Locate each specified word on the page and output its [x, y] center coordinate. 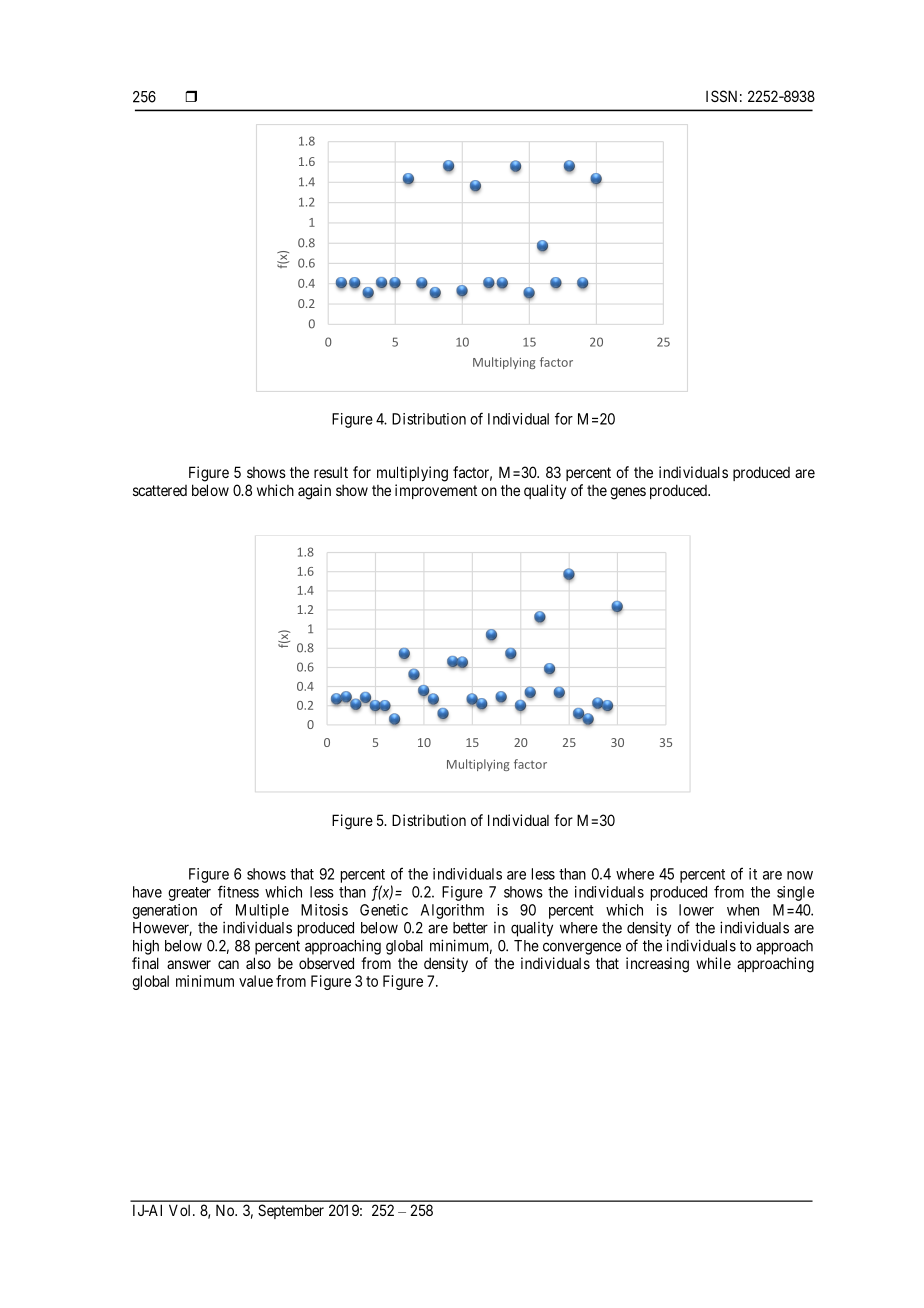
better [470, 928]
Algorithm [452, 911]
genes [628, 493]
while [713, 963]
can [228, 964]
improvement [436, 491]
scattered [160, 490]
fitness [238, 891]
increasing [657, 965]
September [291, 1211]
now [800, 875]
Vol [181, 1210]
